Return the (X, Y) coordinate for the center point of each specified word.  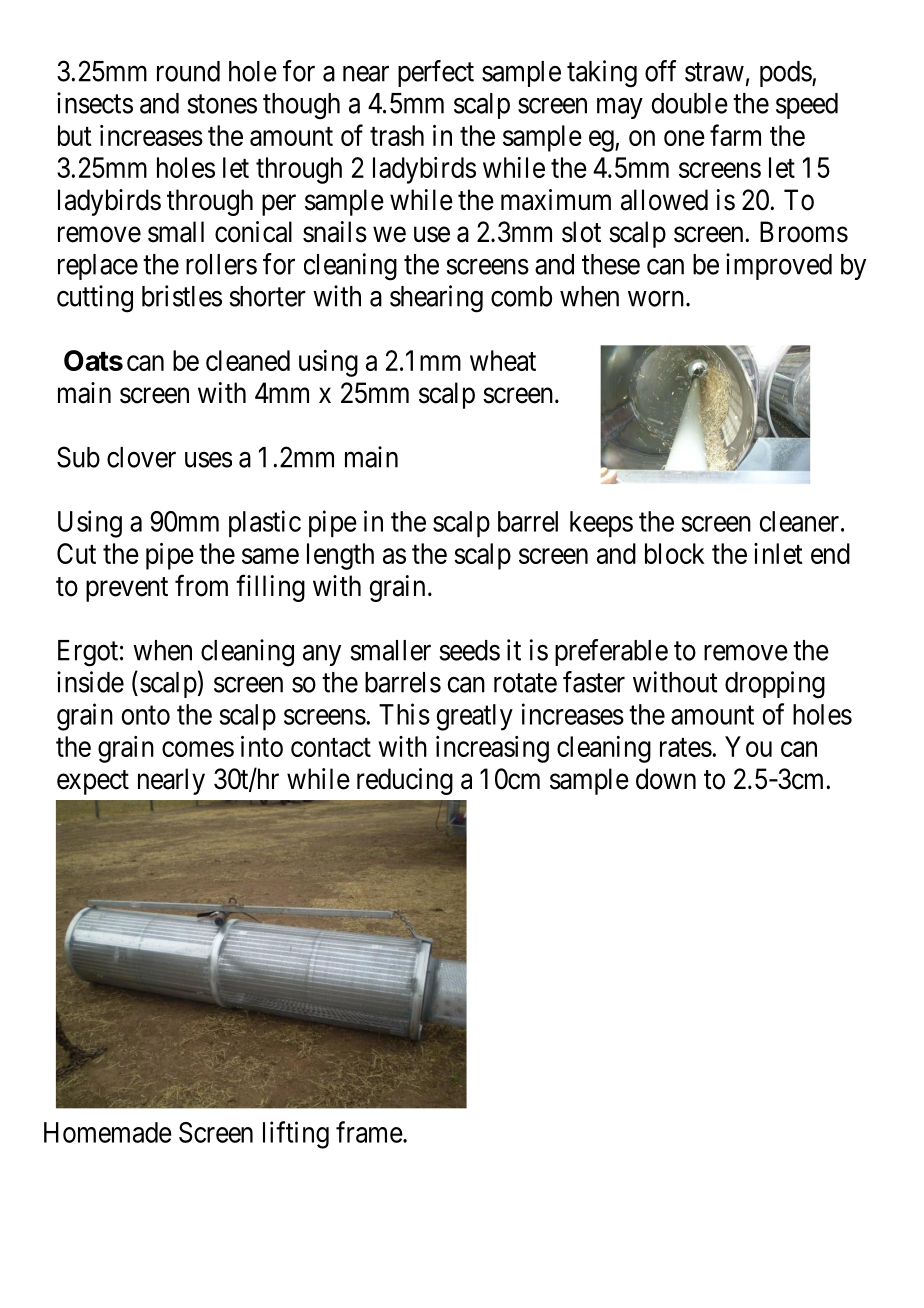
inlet (778, 553)
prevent (127, 589)
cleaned (248, 360)
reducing (405, 781)
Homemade (108, 1132)
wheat (503, 360)
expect (93, 782)
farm (735, 135)
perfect (436, 73)
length (340, 556)
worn (656, 299)
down (666, 779)
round (188, 71)
